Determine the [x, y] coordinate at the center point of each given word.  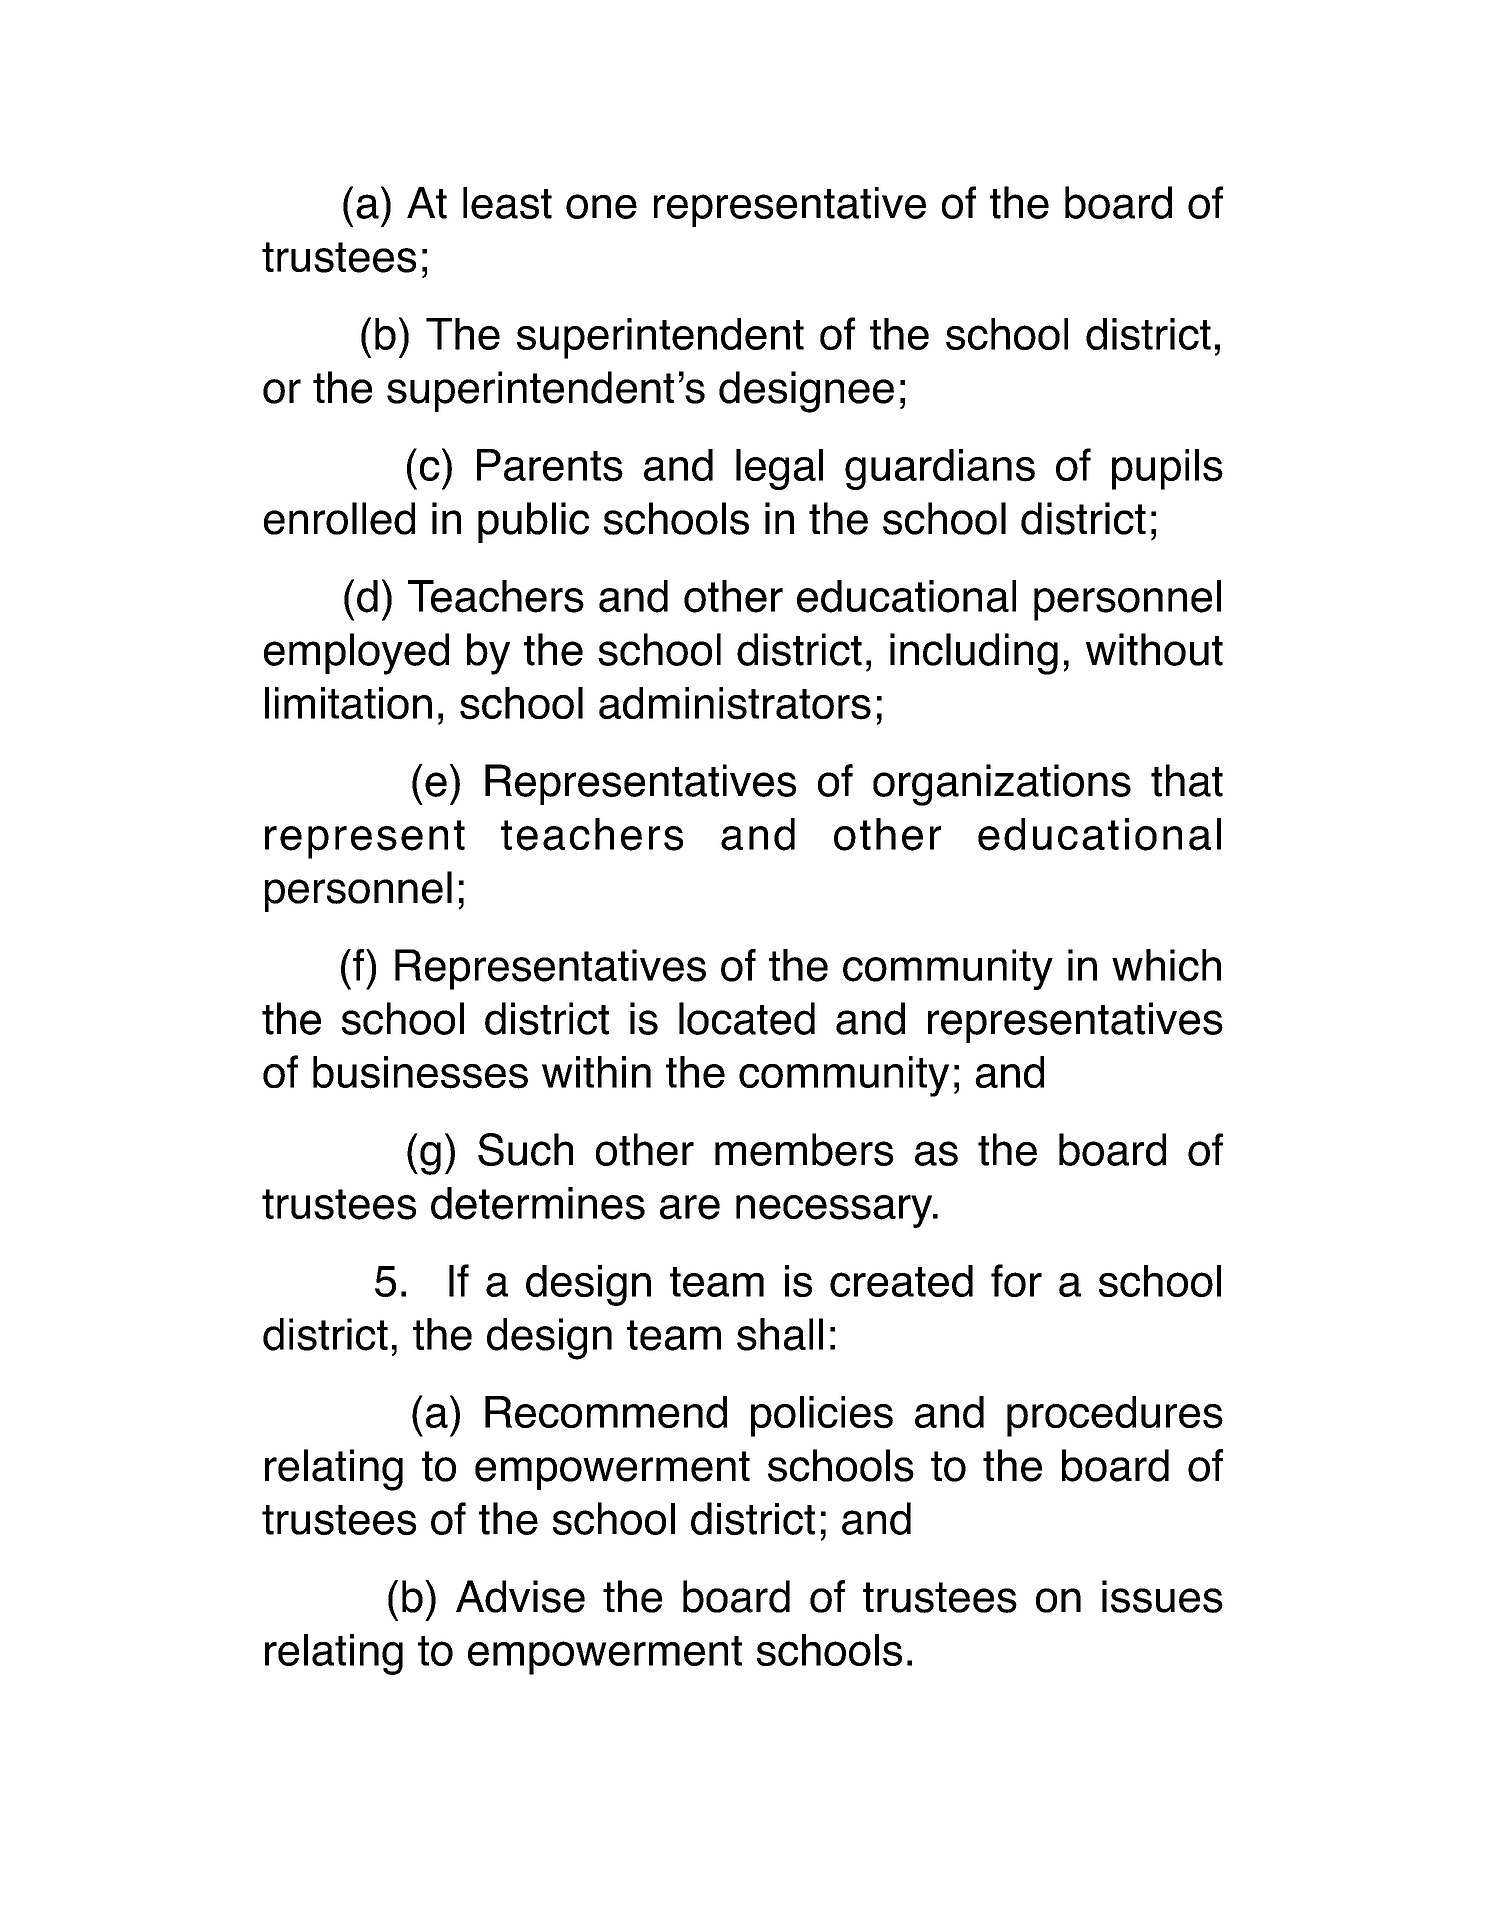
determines [538, 1203]
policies [822, 1416]
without [1154, 649]
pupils [1167, 469]
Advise [520, 1596]
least [507, 203]
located [747, 1018]
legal [779, 469]
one [601, 206]
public [533, 522]
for [1016, 1280]
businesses [420, 1072]
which [1166, 965]
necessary [835, 1211]
